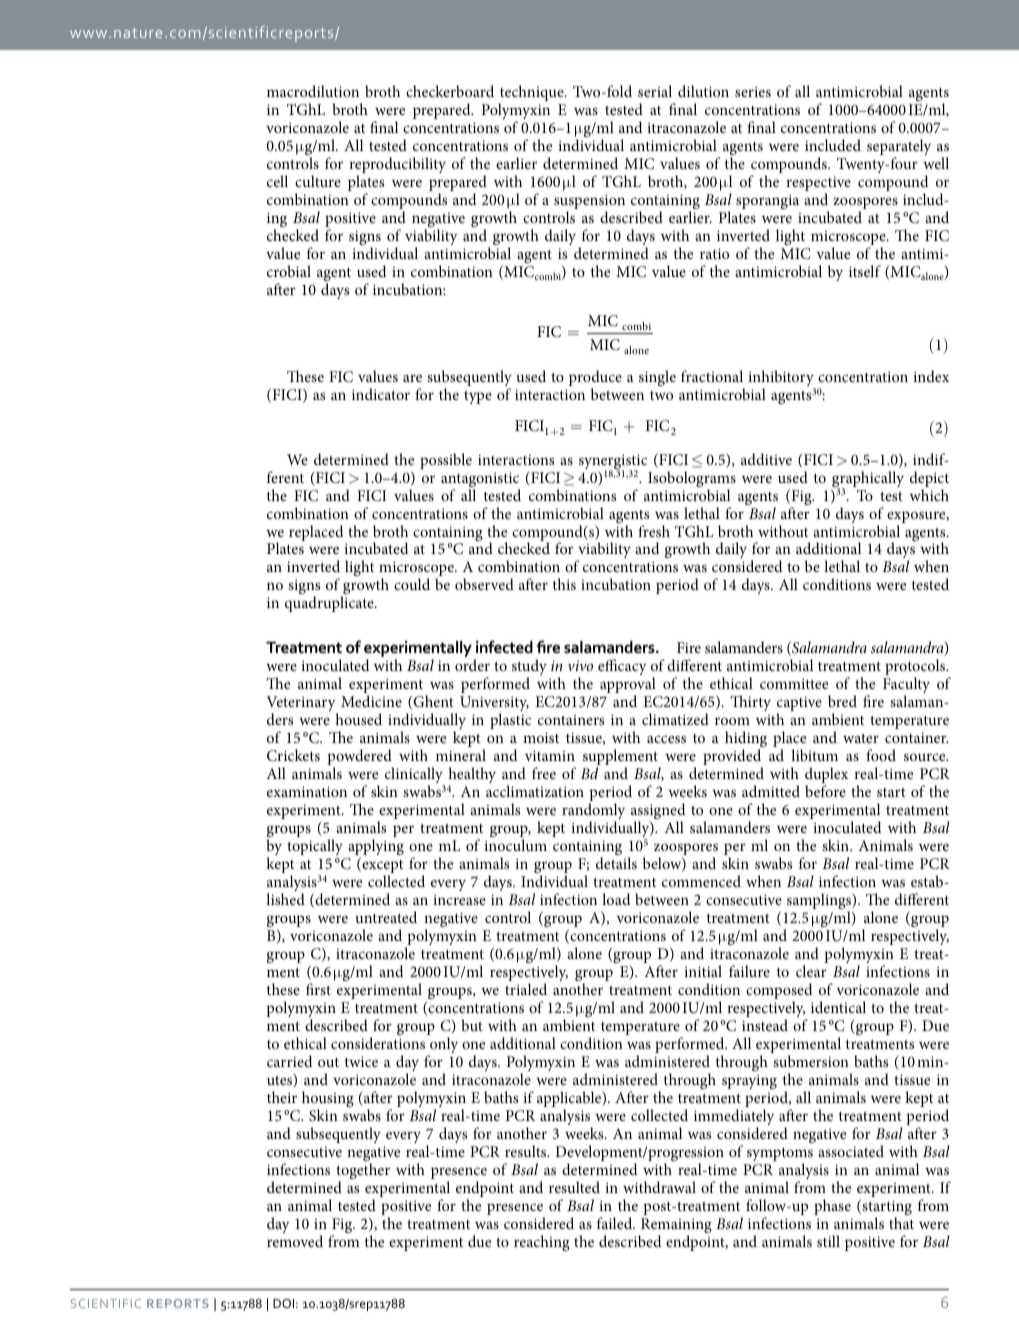 This document has width=1019, height=1340. I want to click on separately, so click(899, 148).
